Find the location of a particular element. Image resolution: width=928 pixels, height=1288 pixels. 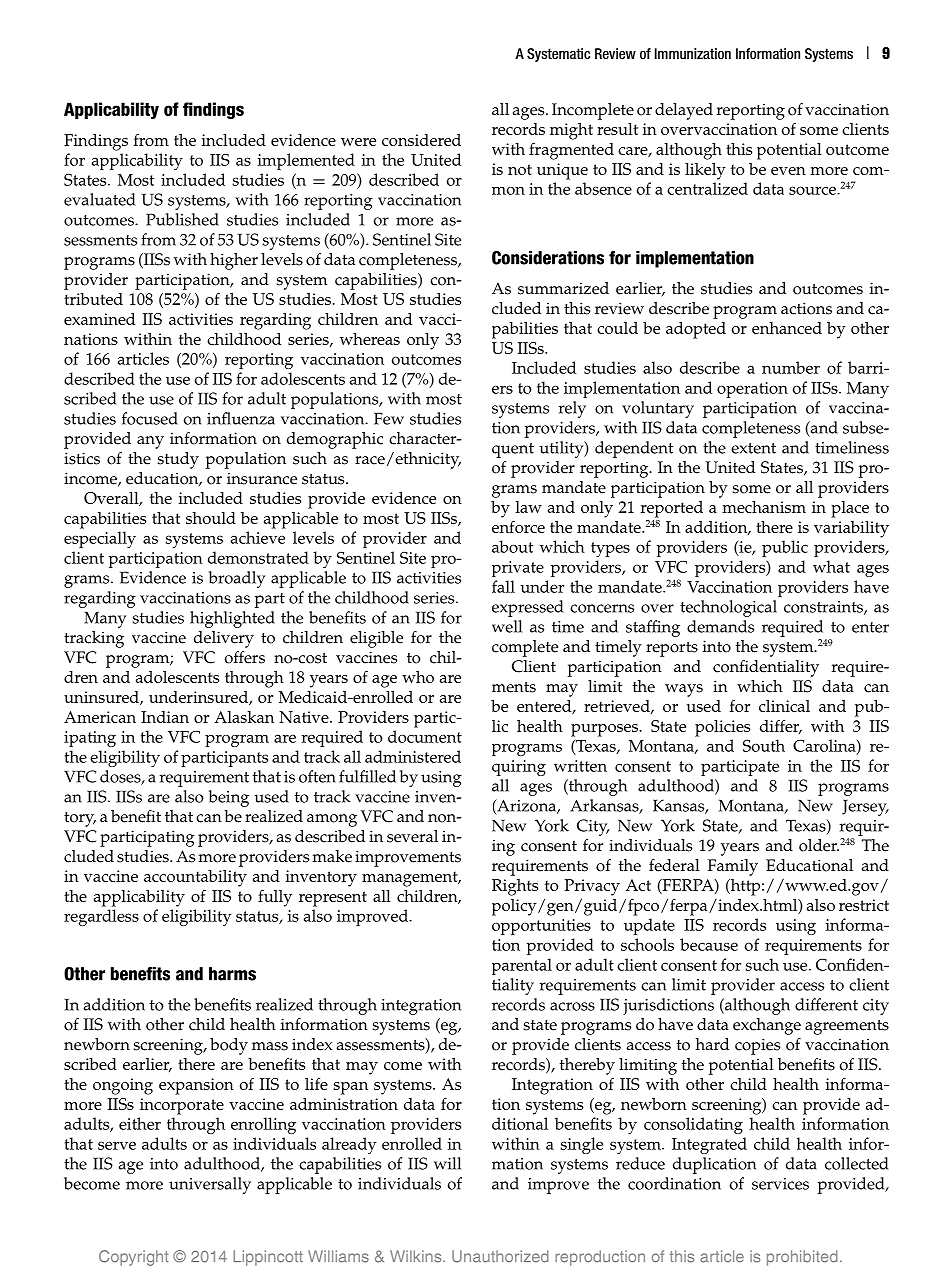

clinical is located at coordinates (784, 706).
